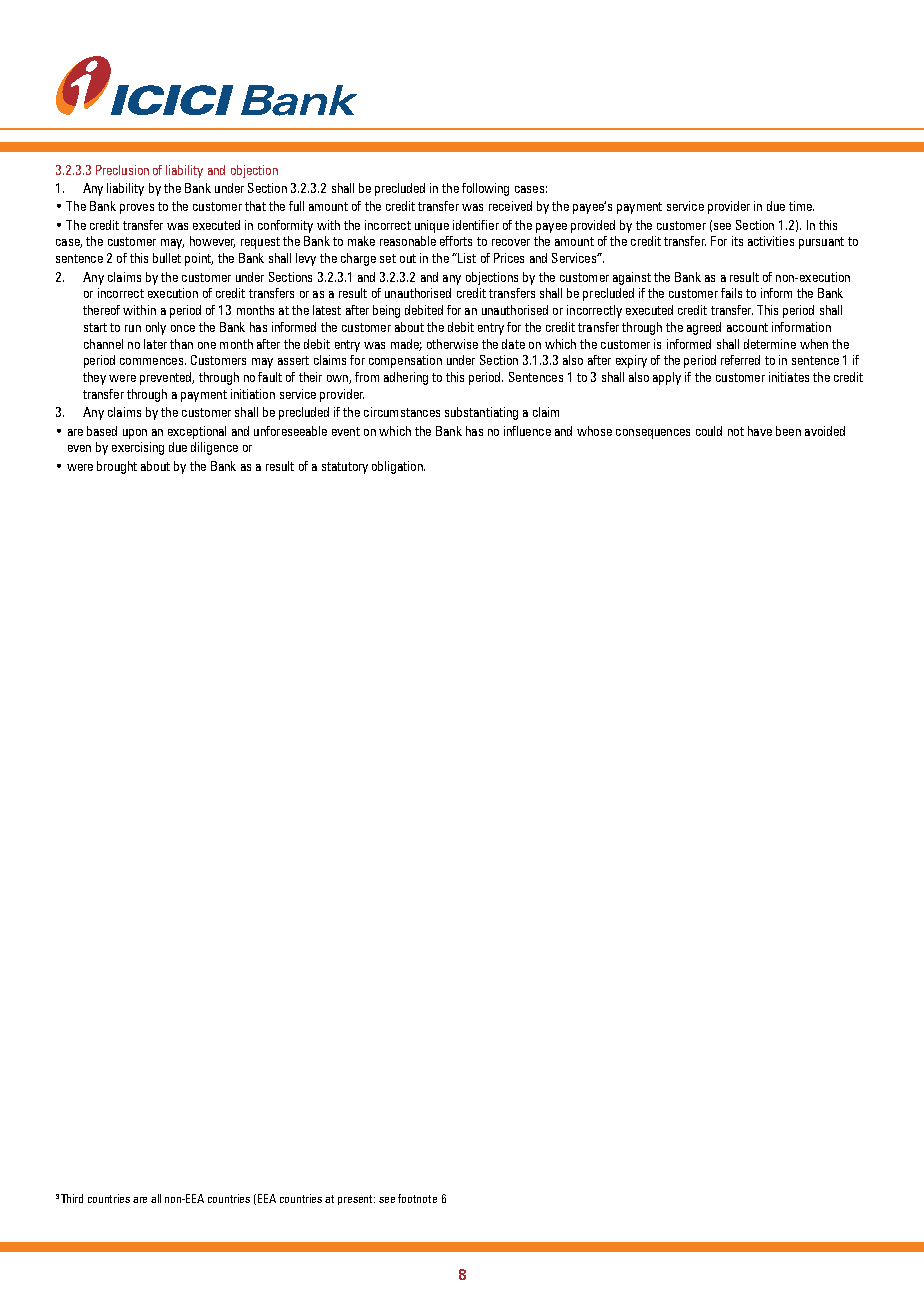  What do you see at coordinates (137, 209) in the page?
I see `proves` at bounding box center [137, 209].
